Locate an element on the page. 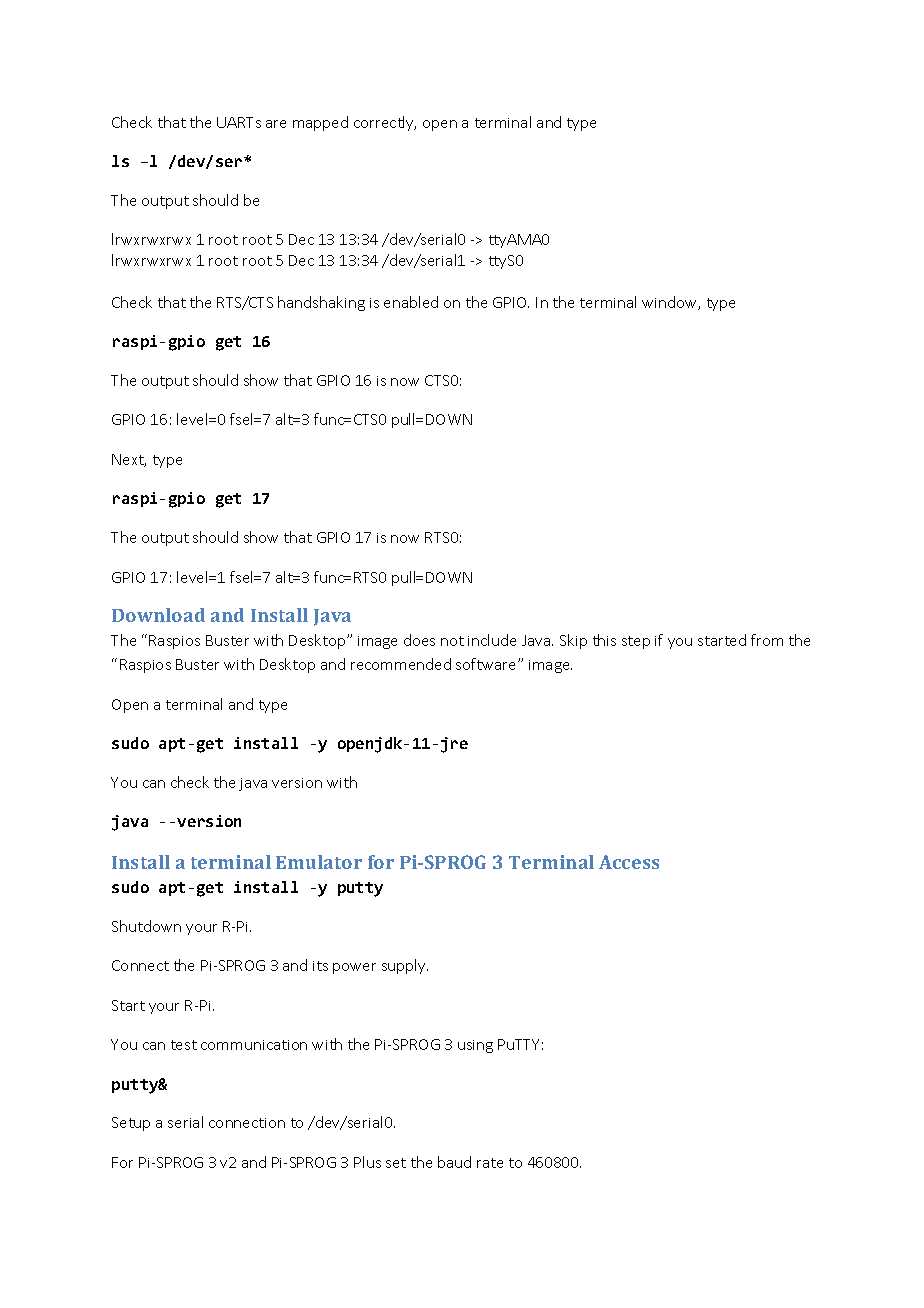  mapped is located at coordinates (320, 123).
